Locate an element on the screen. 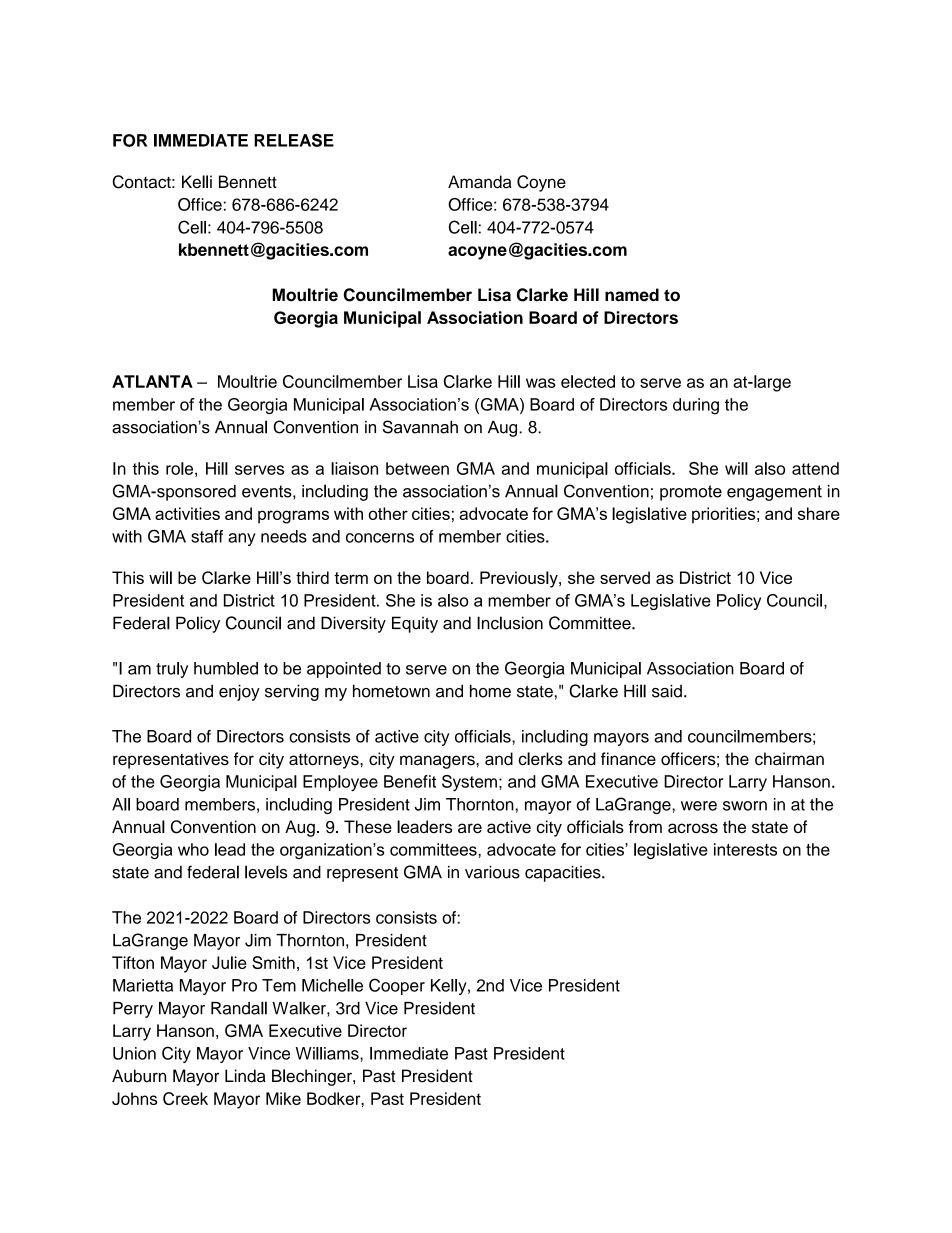 The height and width of the screenshot is (1233, 952). humbled is located at coordinates (226, 668).
